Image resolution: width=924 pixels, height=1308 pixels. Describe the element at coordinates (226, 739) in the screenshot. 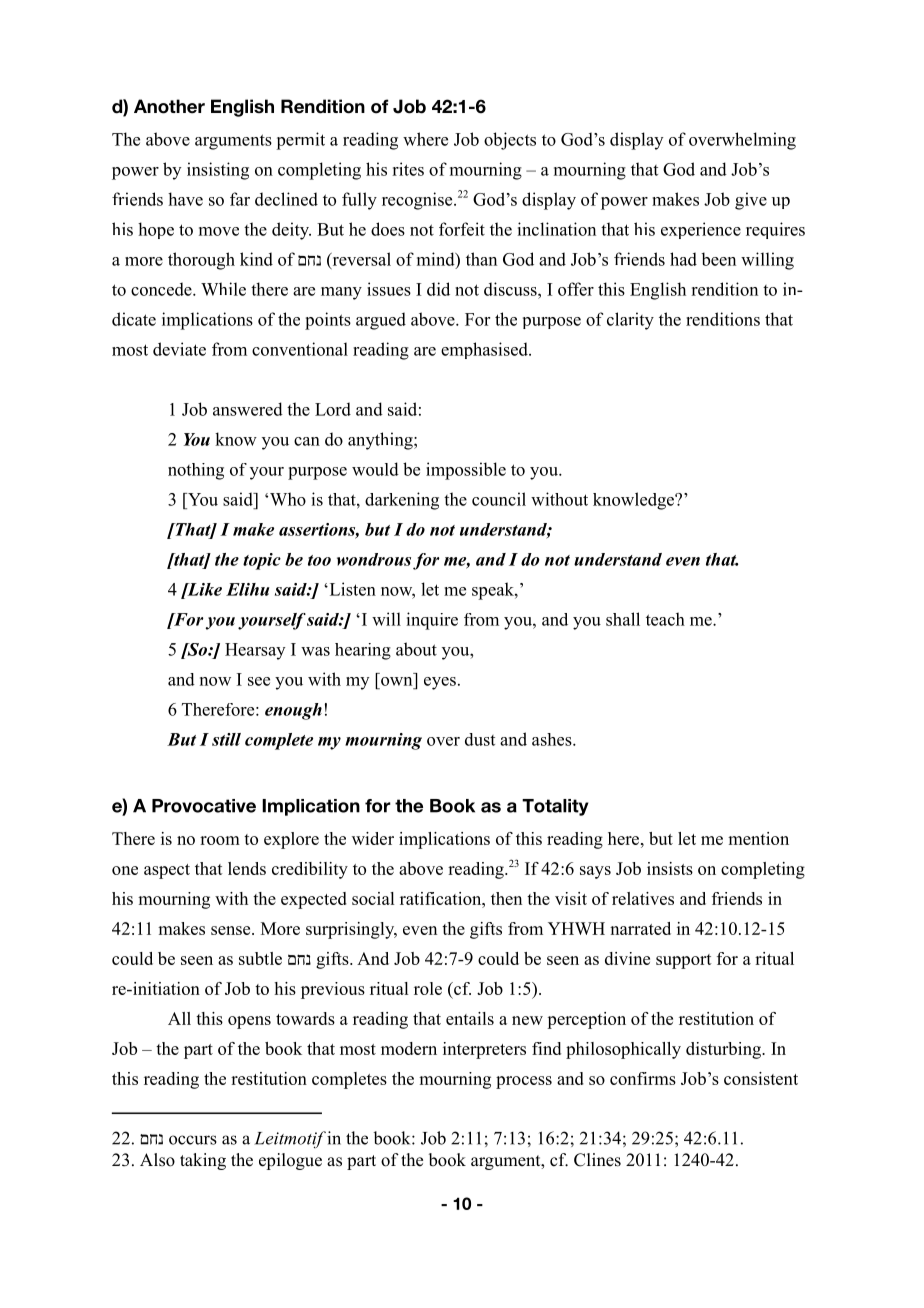

I see `still` at that location.
